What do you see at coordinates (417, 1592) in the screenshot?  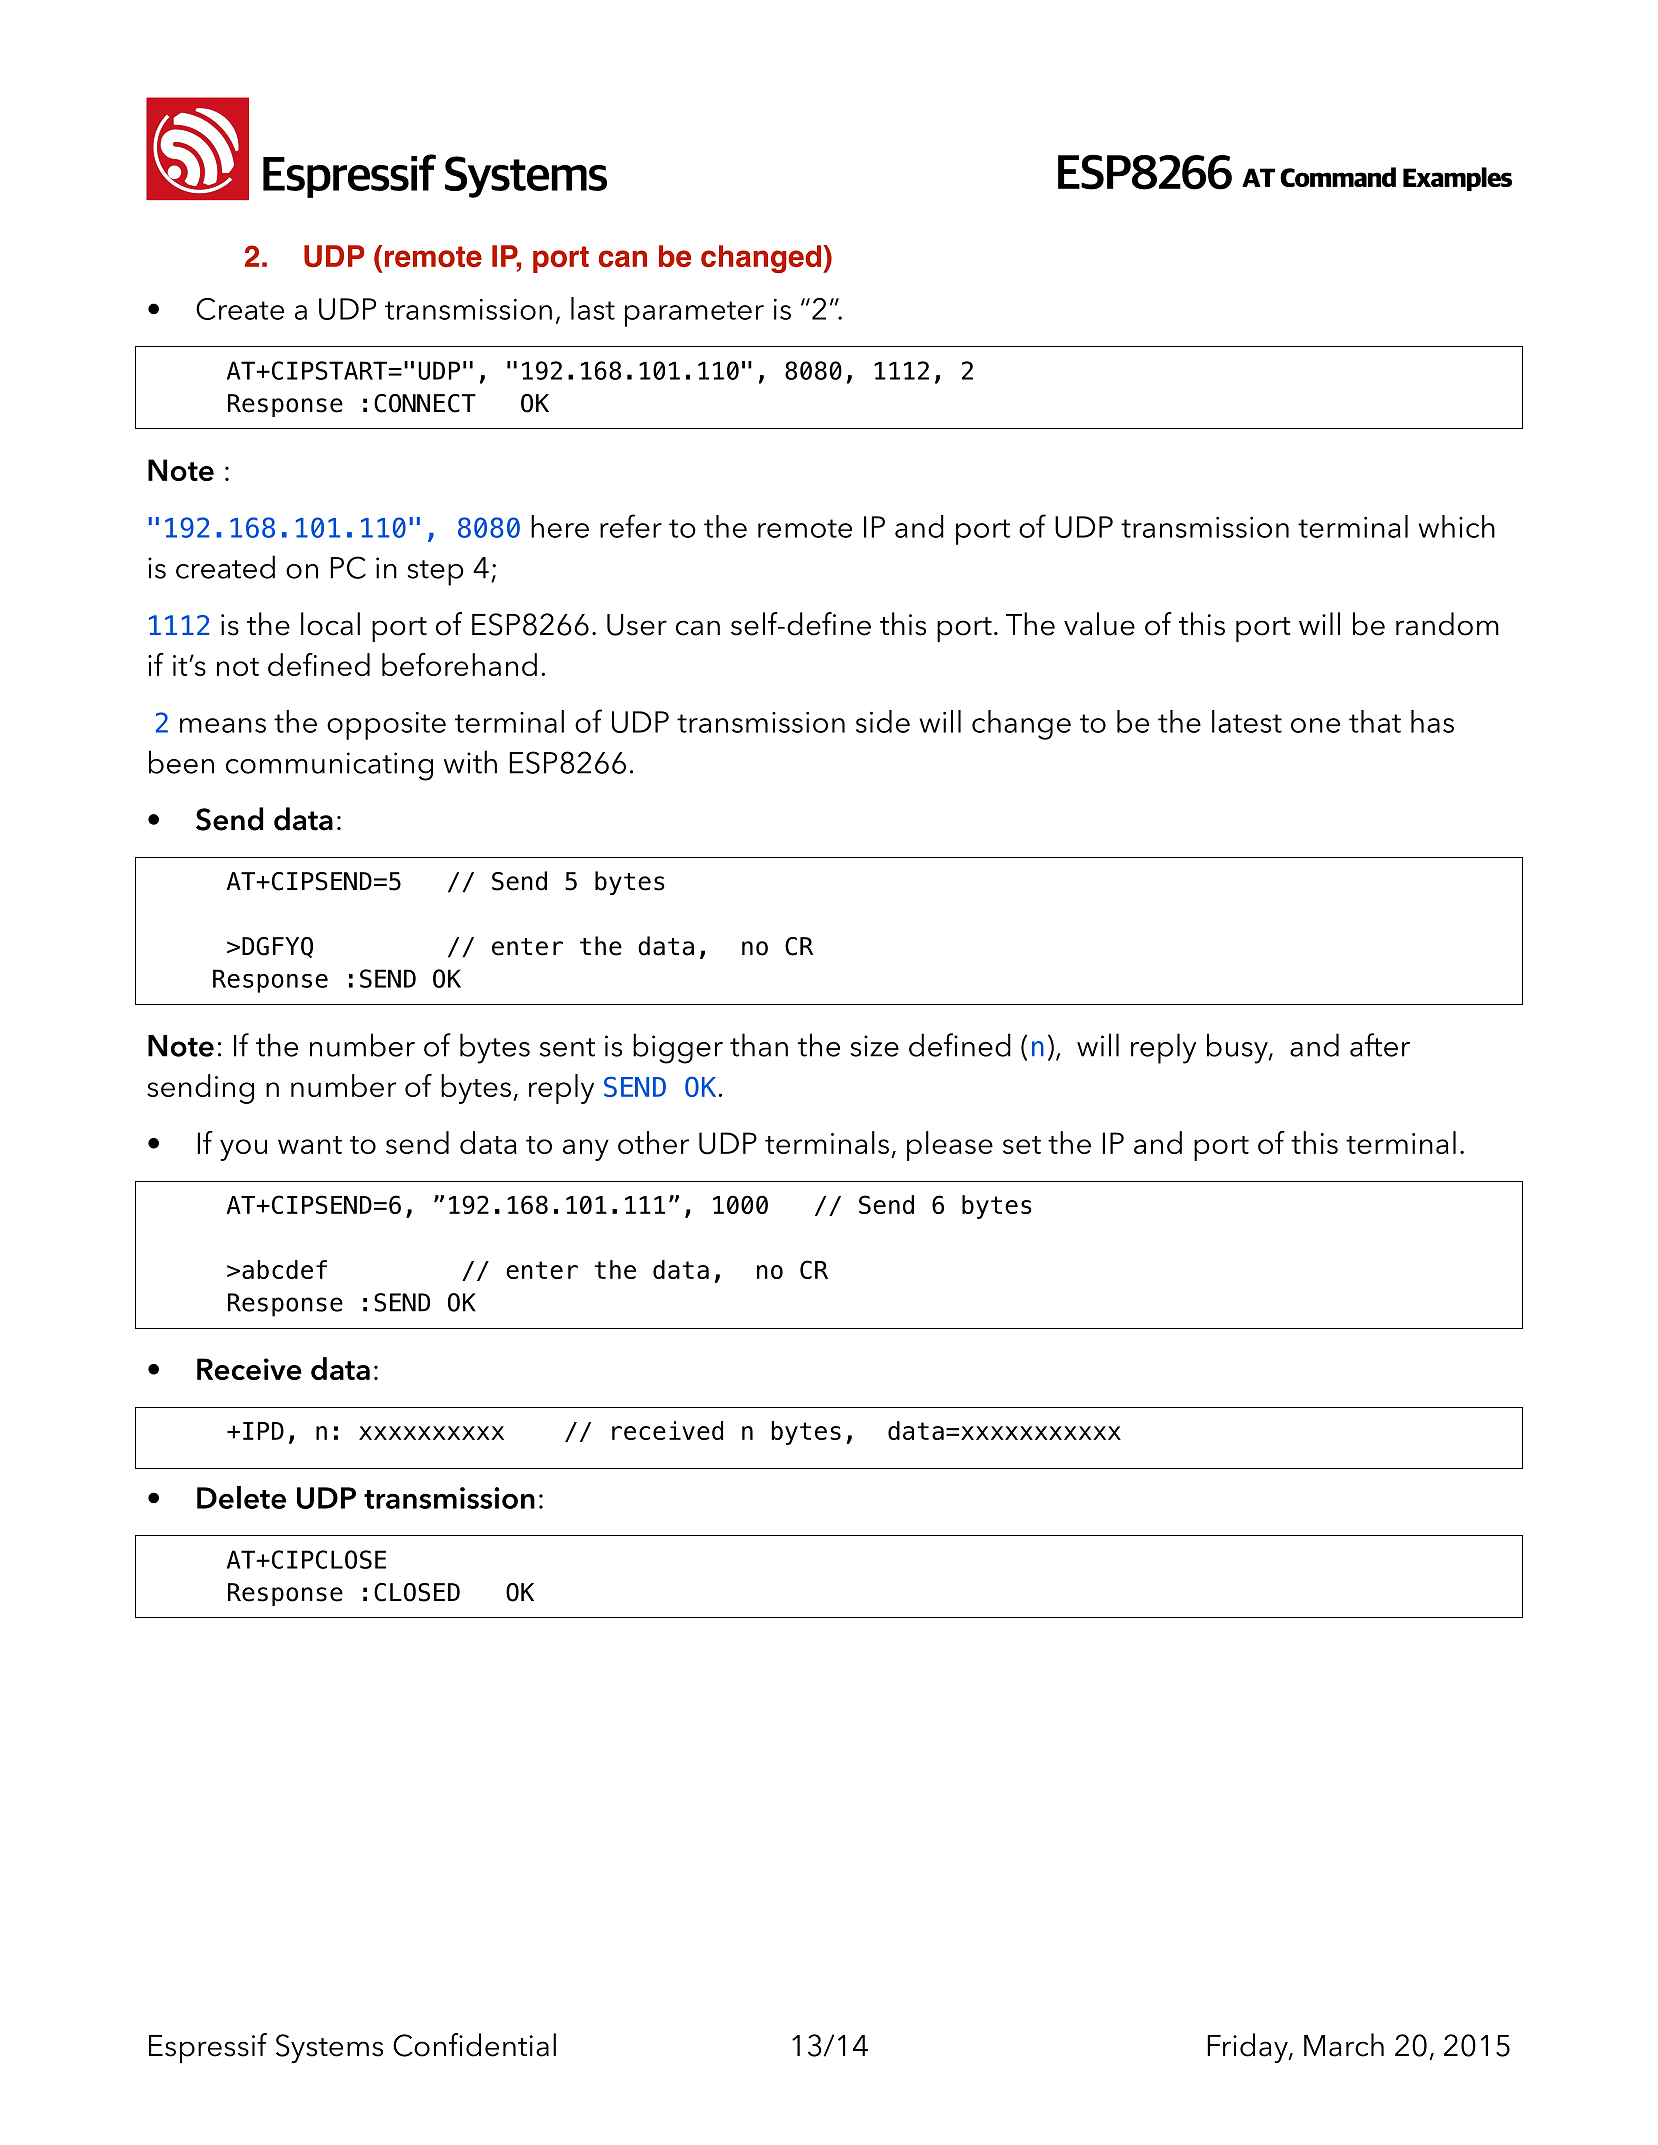 I see `CLOSED` at bounding box center [417, 1592].
